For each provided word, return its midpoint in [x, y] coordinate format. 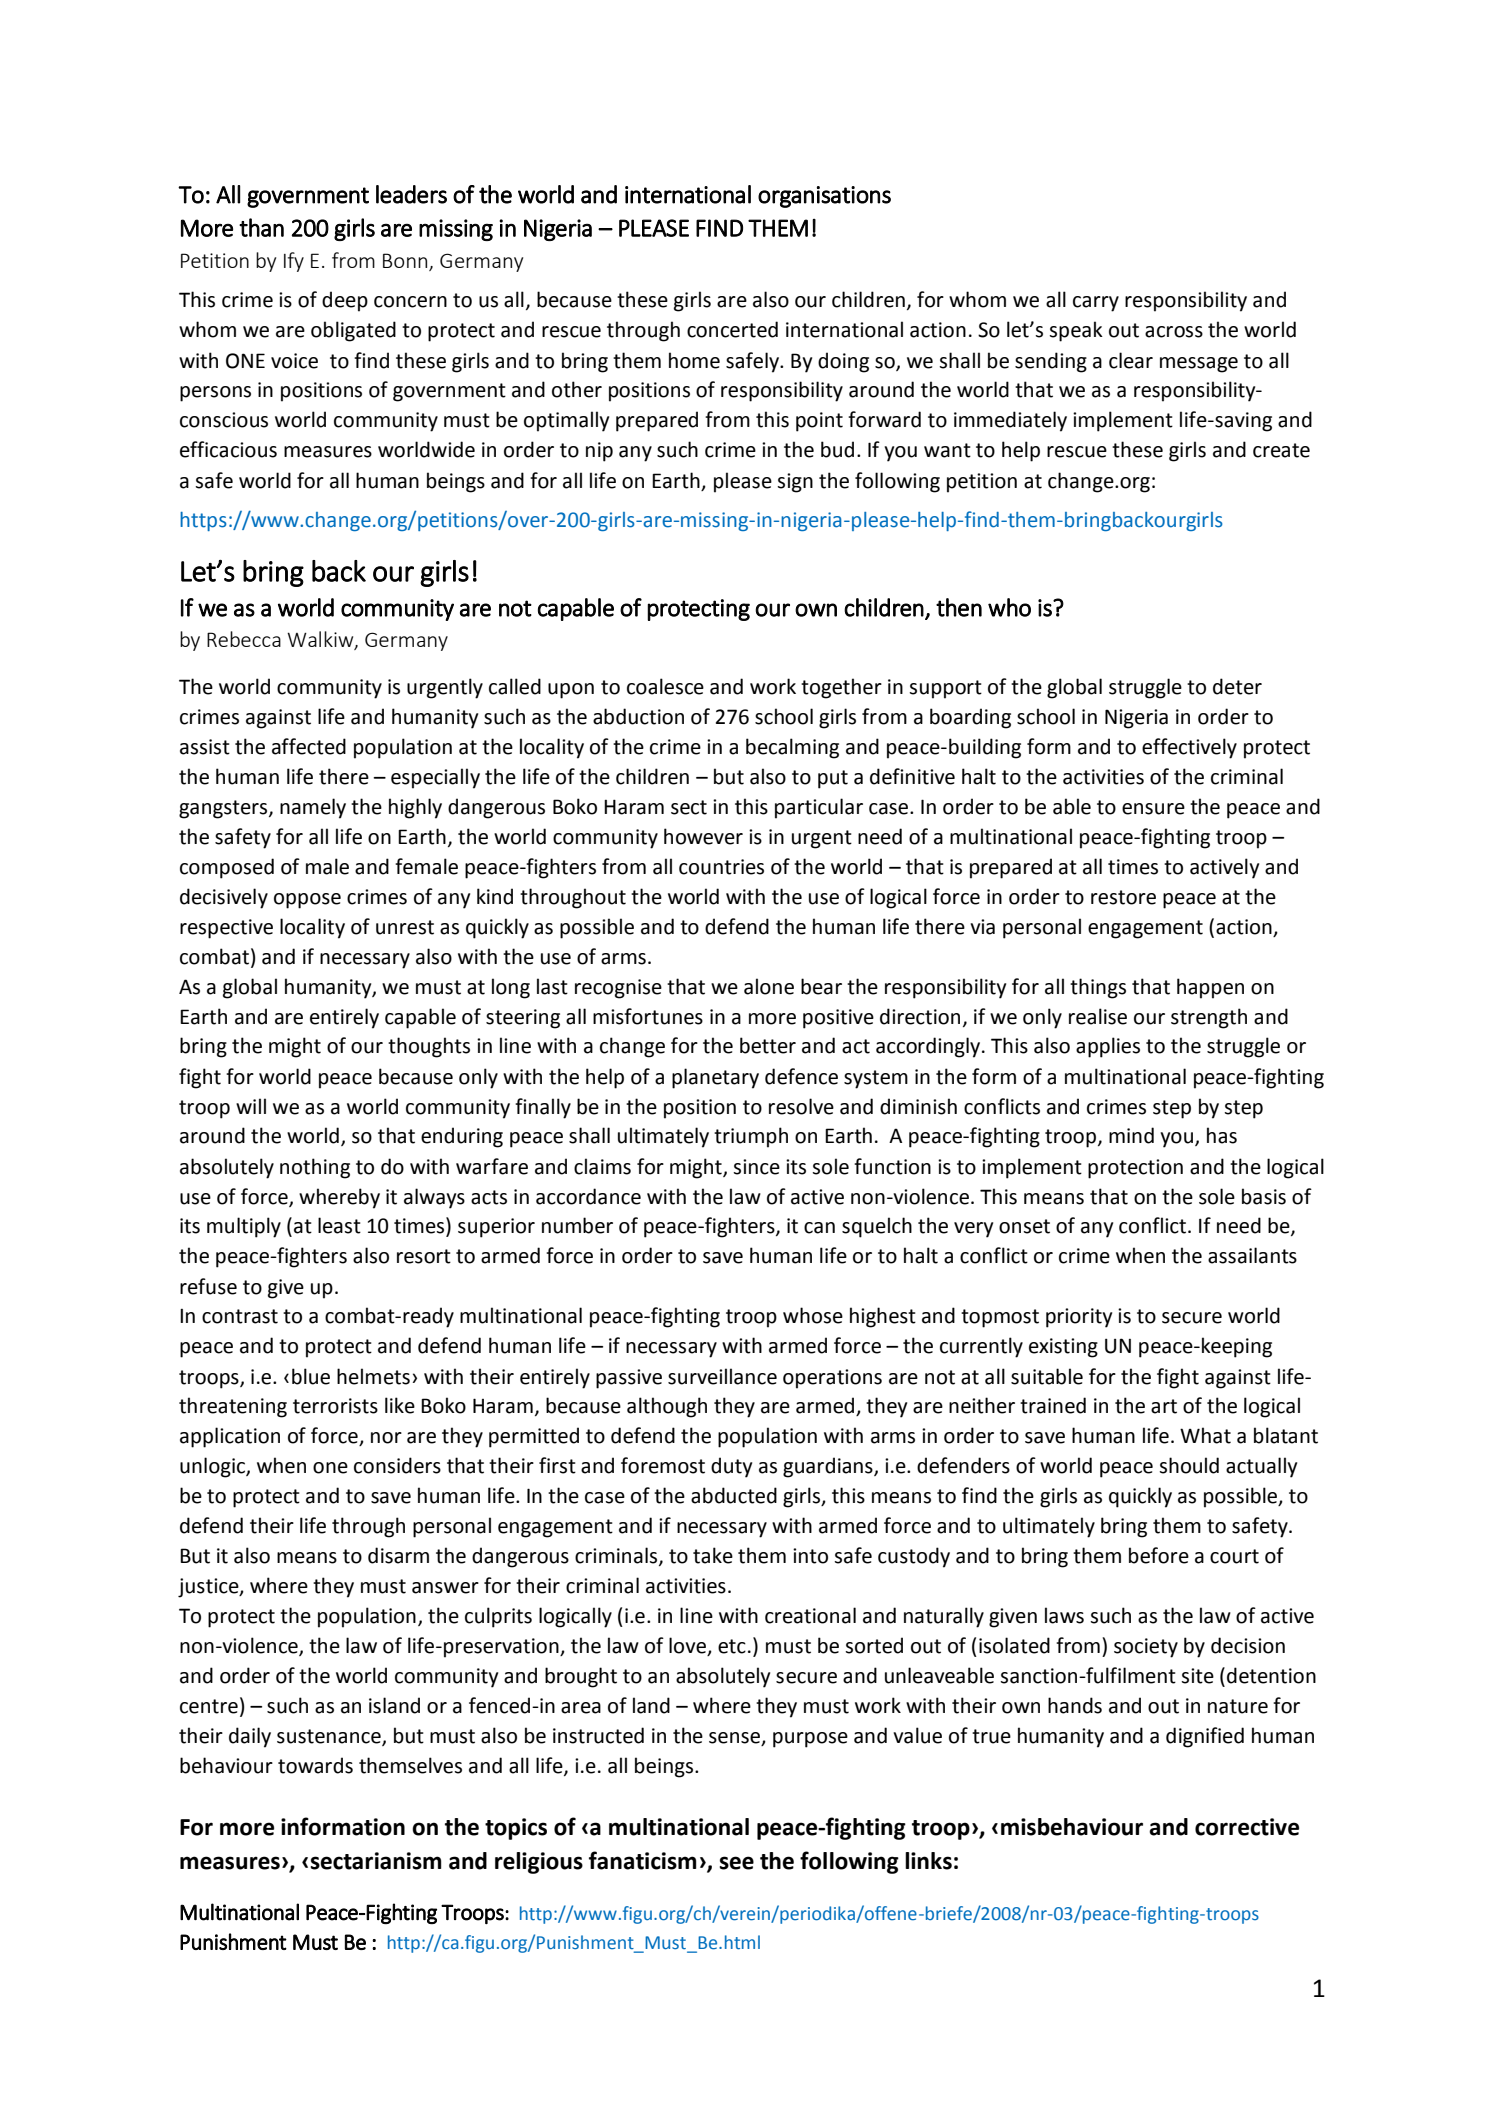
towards [315, 1765]
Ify [294, 262]
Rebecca [244, 639]
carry [1096, 304]
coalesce [665, 686]
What [1205, 1435]
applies [1108, 1047]
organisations [824, 197]
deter [1237, 686]
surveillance [722, 1376]
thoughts [429, 1047]
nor [386, 1438]
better [768, 1045]
